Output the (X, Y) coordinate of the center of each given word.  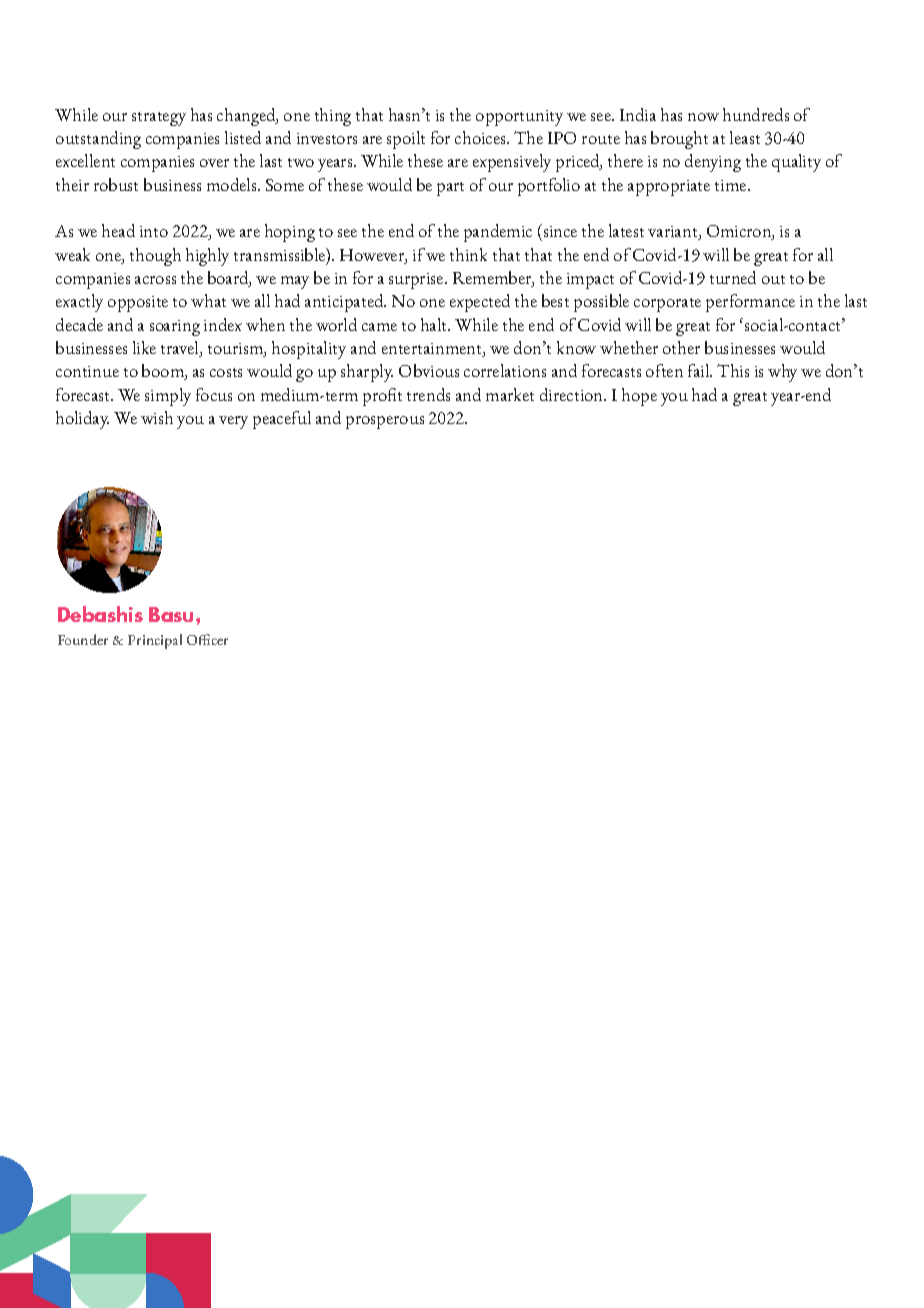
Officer (207, 639)
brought (679, 140)
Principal (155, 641)
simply (168, 397)
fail (700, 370)
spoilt (406, 140)
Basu (173, 614)
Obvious (429, 370)
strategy (159, 119)
